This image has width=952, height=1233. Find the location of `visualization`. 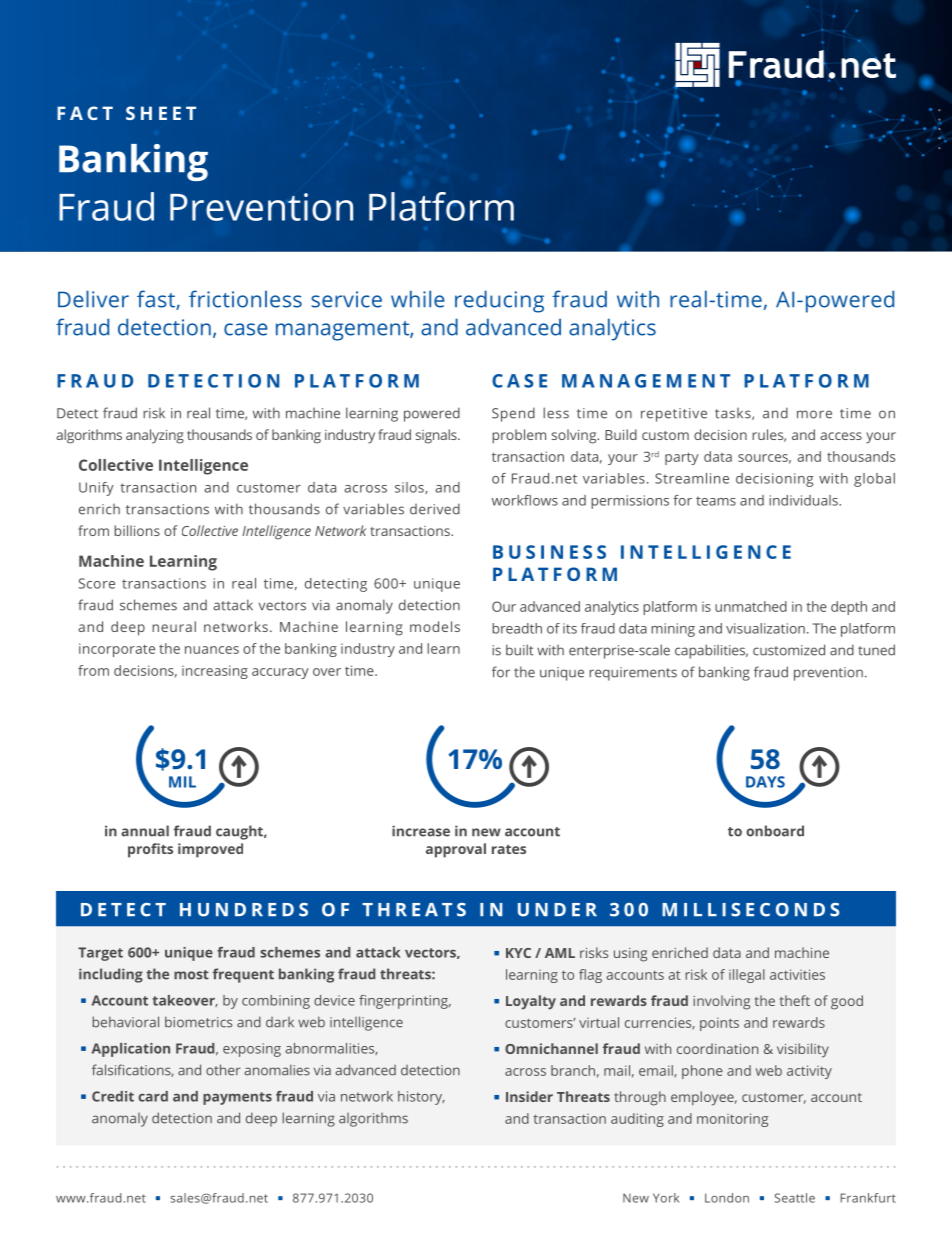

visualization is located at coordinates (765, 628).
